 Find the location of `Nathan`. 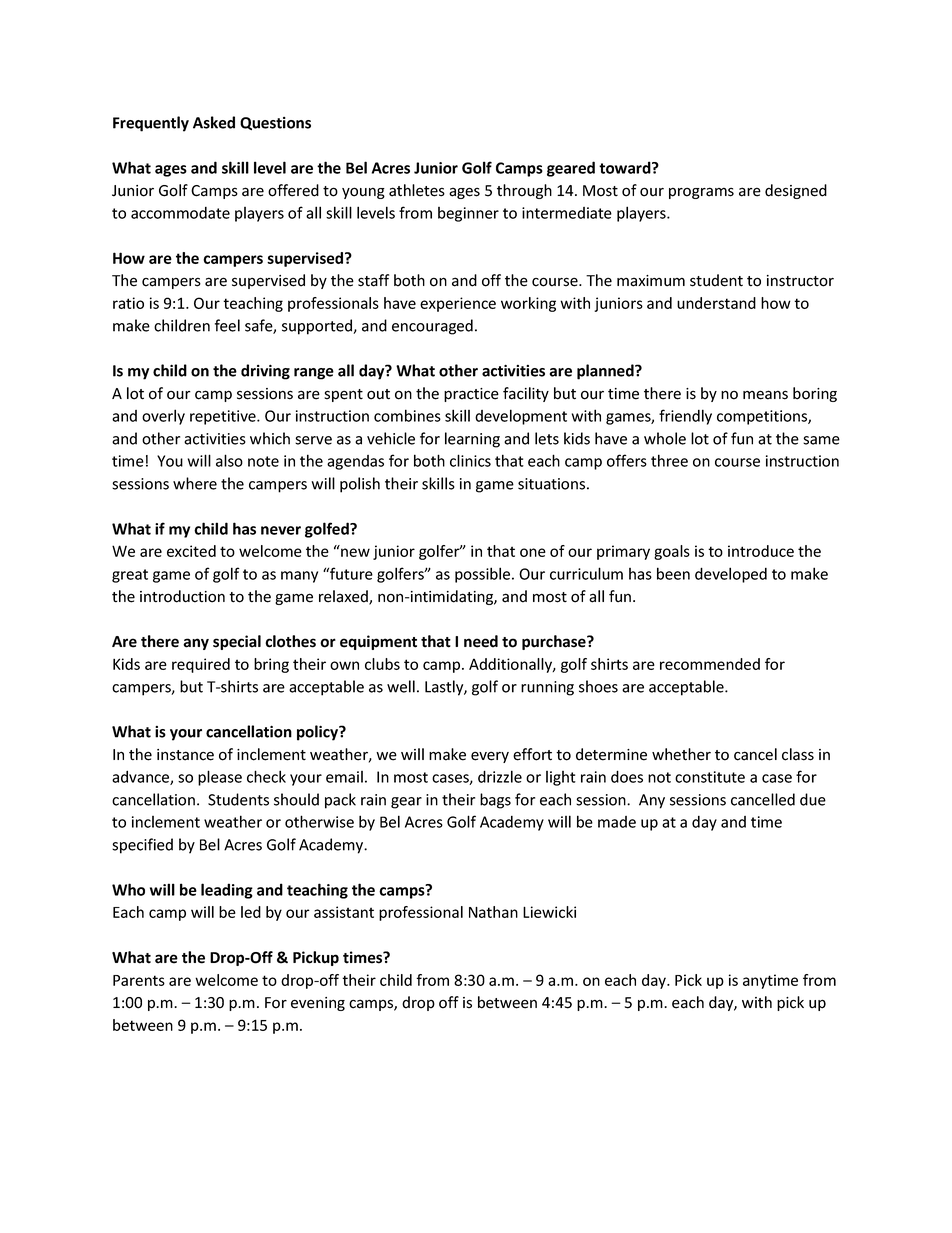

Nathan is located at coordinates (493, 912).
